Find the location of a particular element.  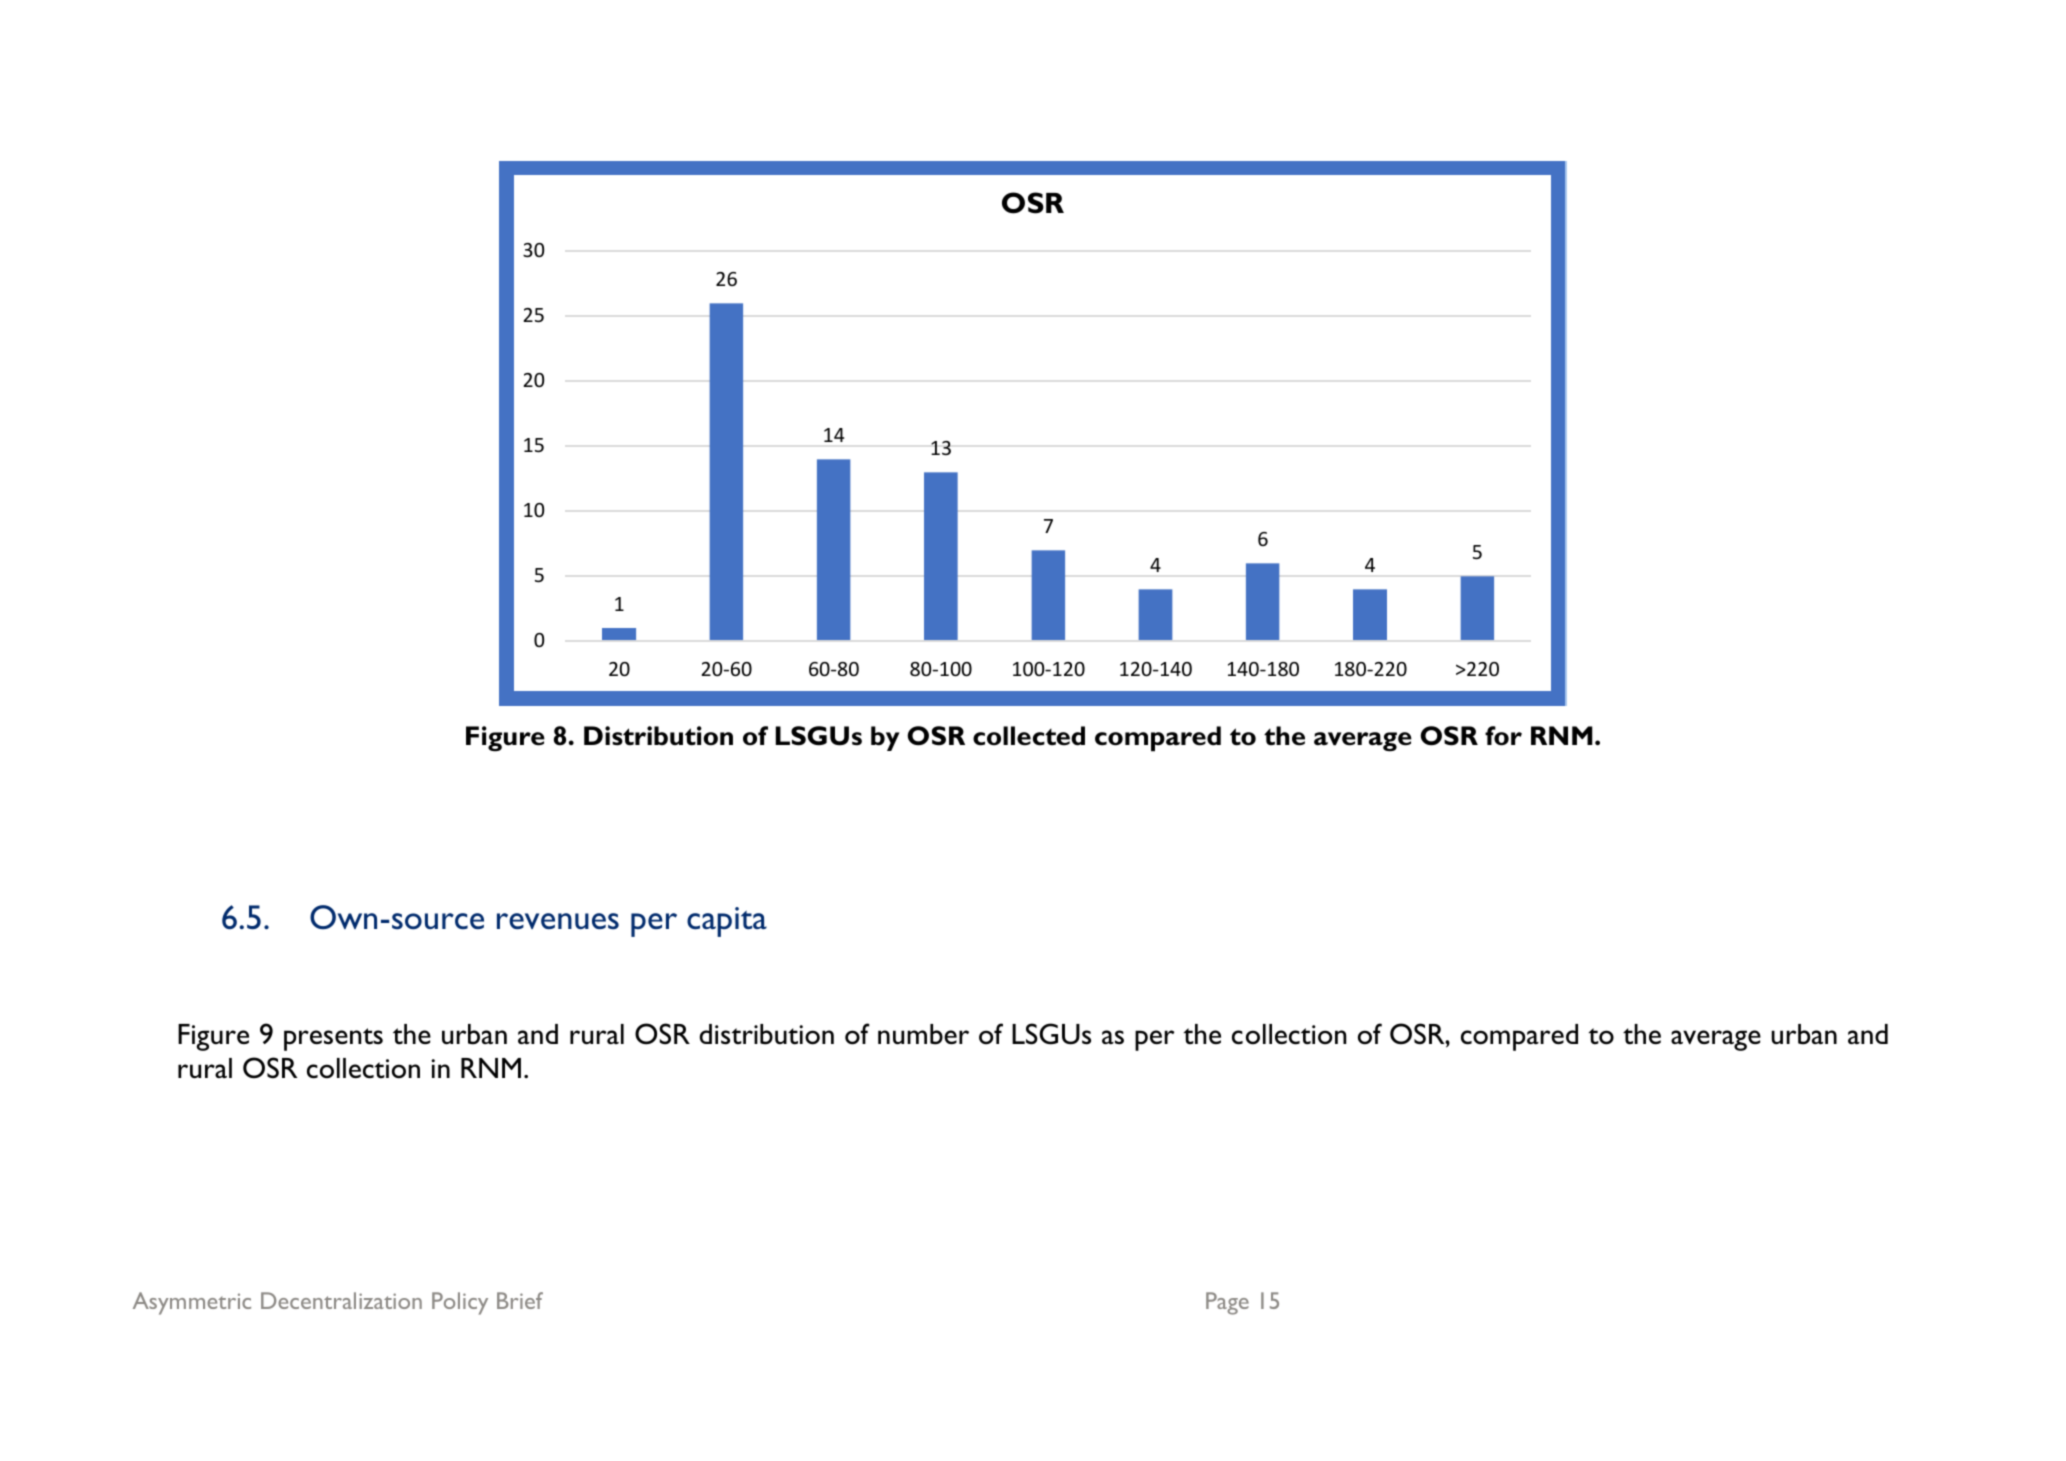

presents is located at coordinates (333, 1039).
